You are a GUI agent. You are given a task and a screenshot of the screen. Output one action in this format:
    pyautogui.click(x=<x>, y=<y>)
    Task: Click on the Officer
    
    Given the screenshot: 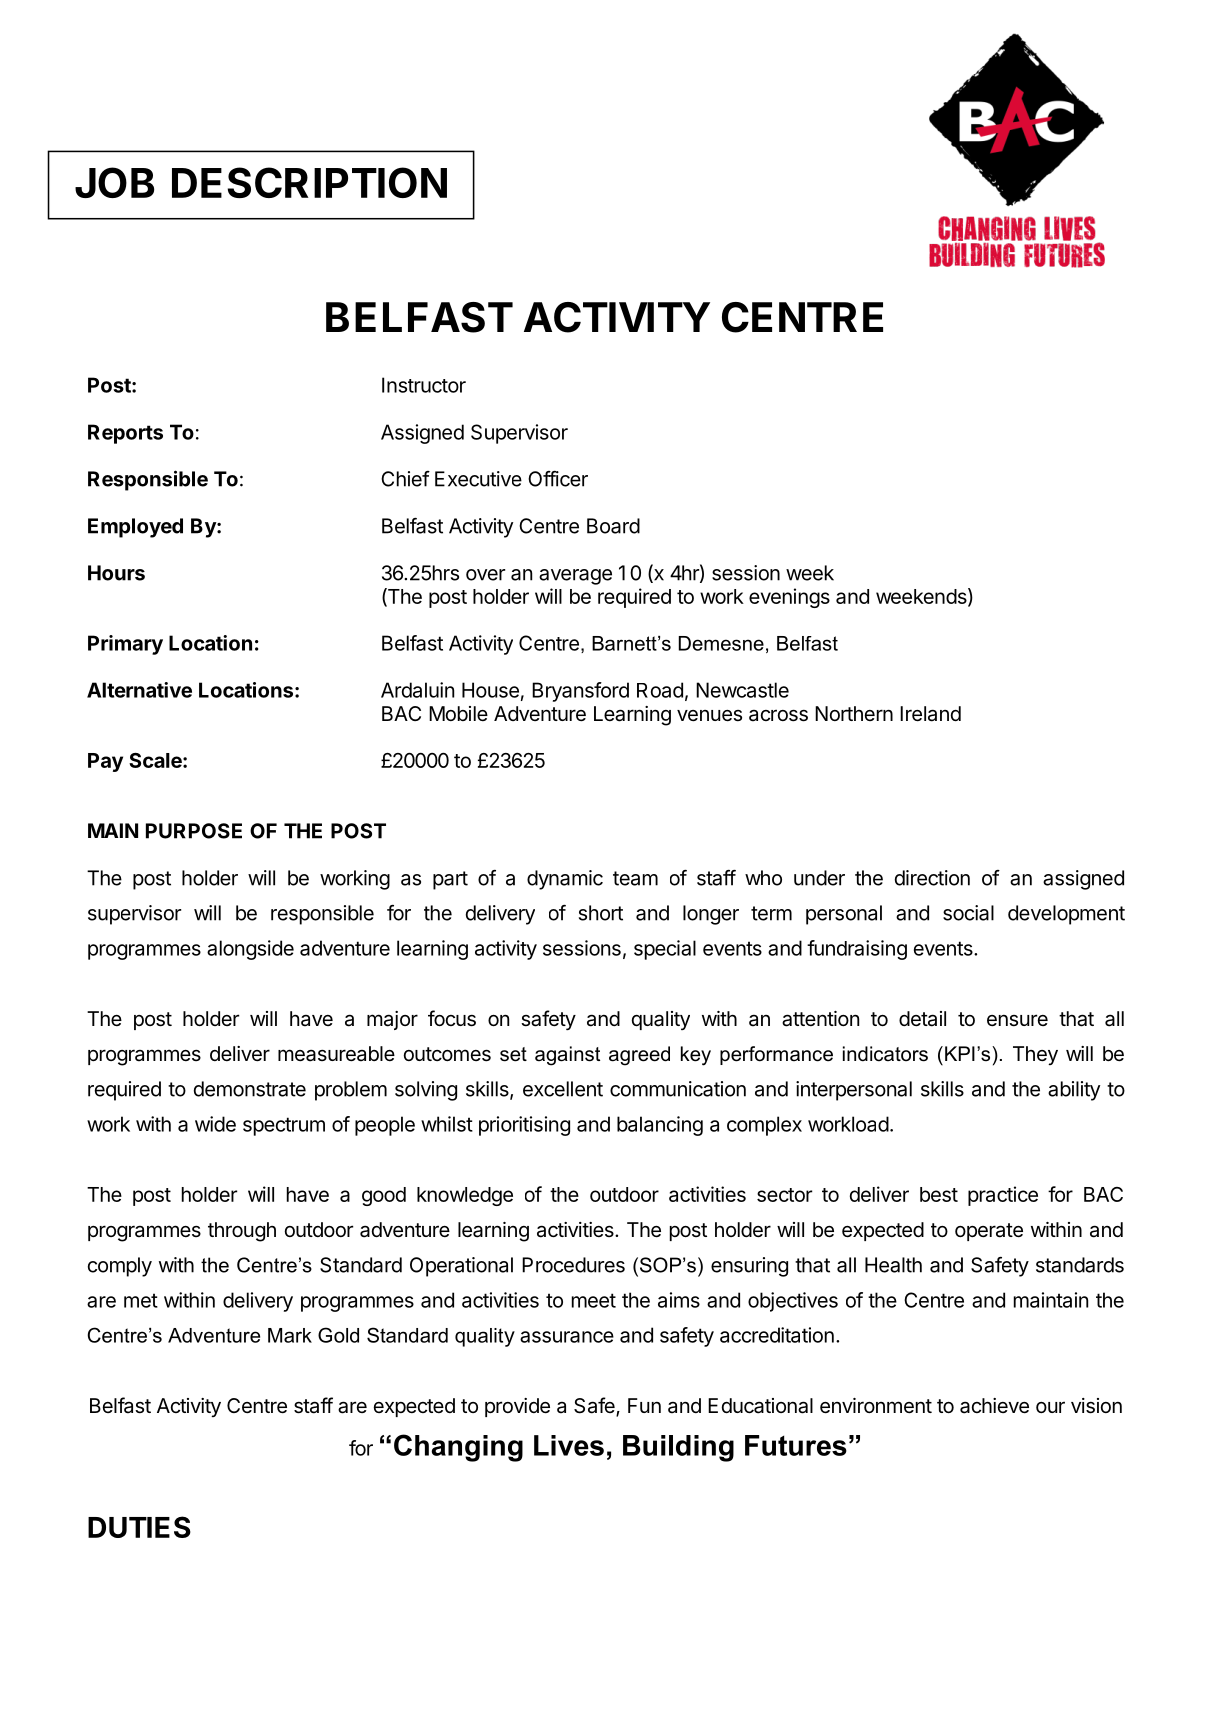 What is the action you would take?
    pyautogui.click(x=558, y=479)
